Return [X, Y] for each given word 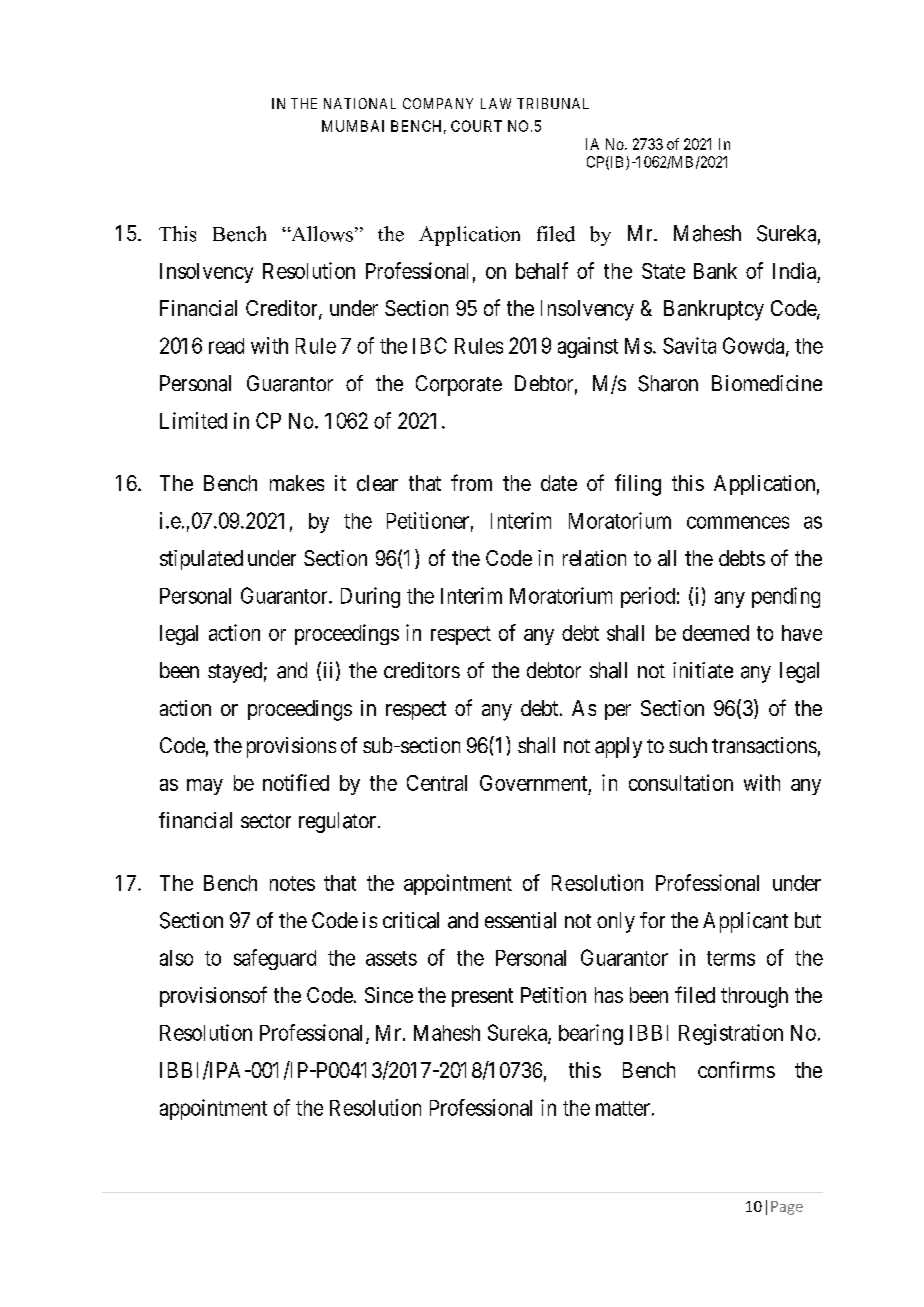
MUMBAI [353, 126]
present [482, 997]
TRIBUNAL [553, 103]
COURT [476, 126]
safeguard [275, 959]
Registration [731, 1034]
